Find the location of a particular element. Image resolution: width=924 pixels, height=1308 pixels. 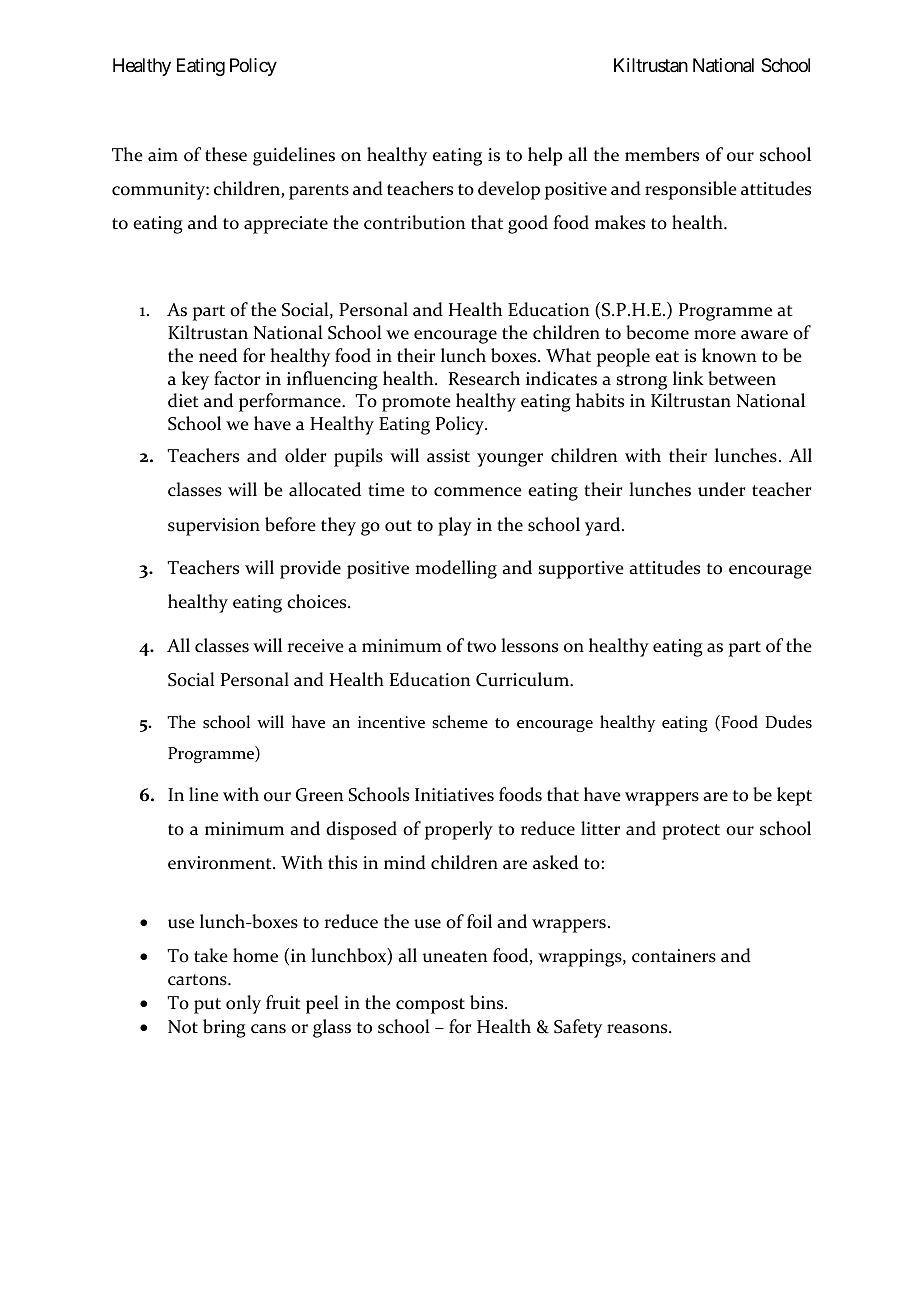

assist is located at coordinates (448, 456).
